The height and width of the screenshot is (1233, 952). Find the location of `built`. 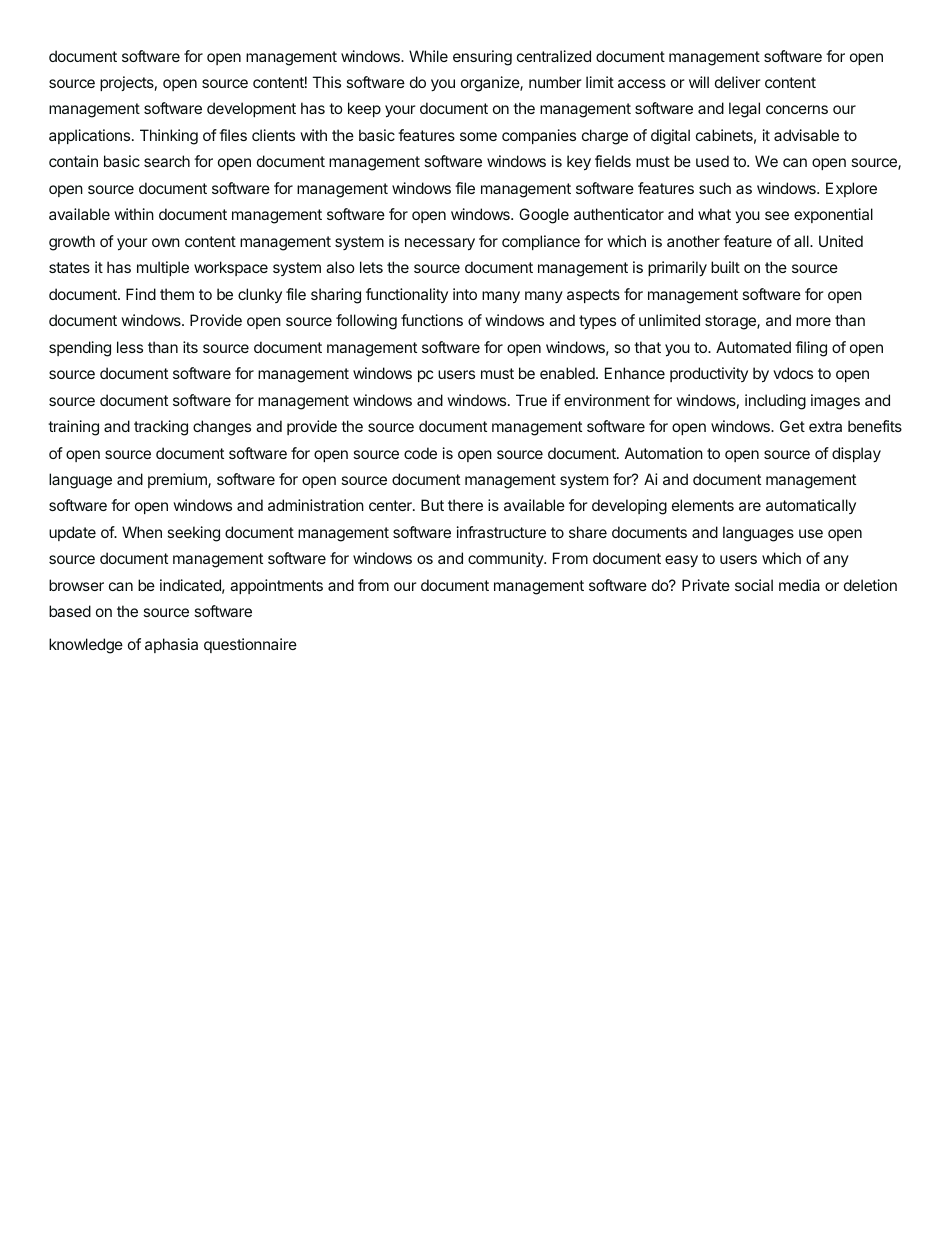

built is located at coordinates (725, 267).
